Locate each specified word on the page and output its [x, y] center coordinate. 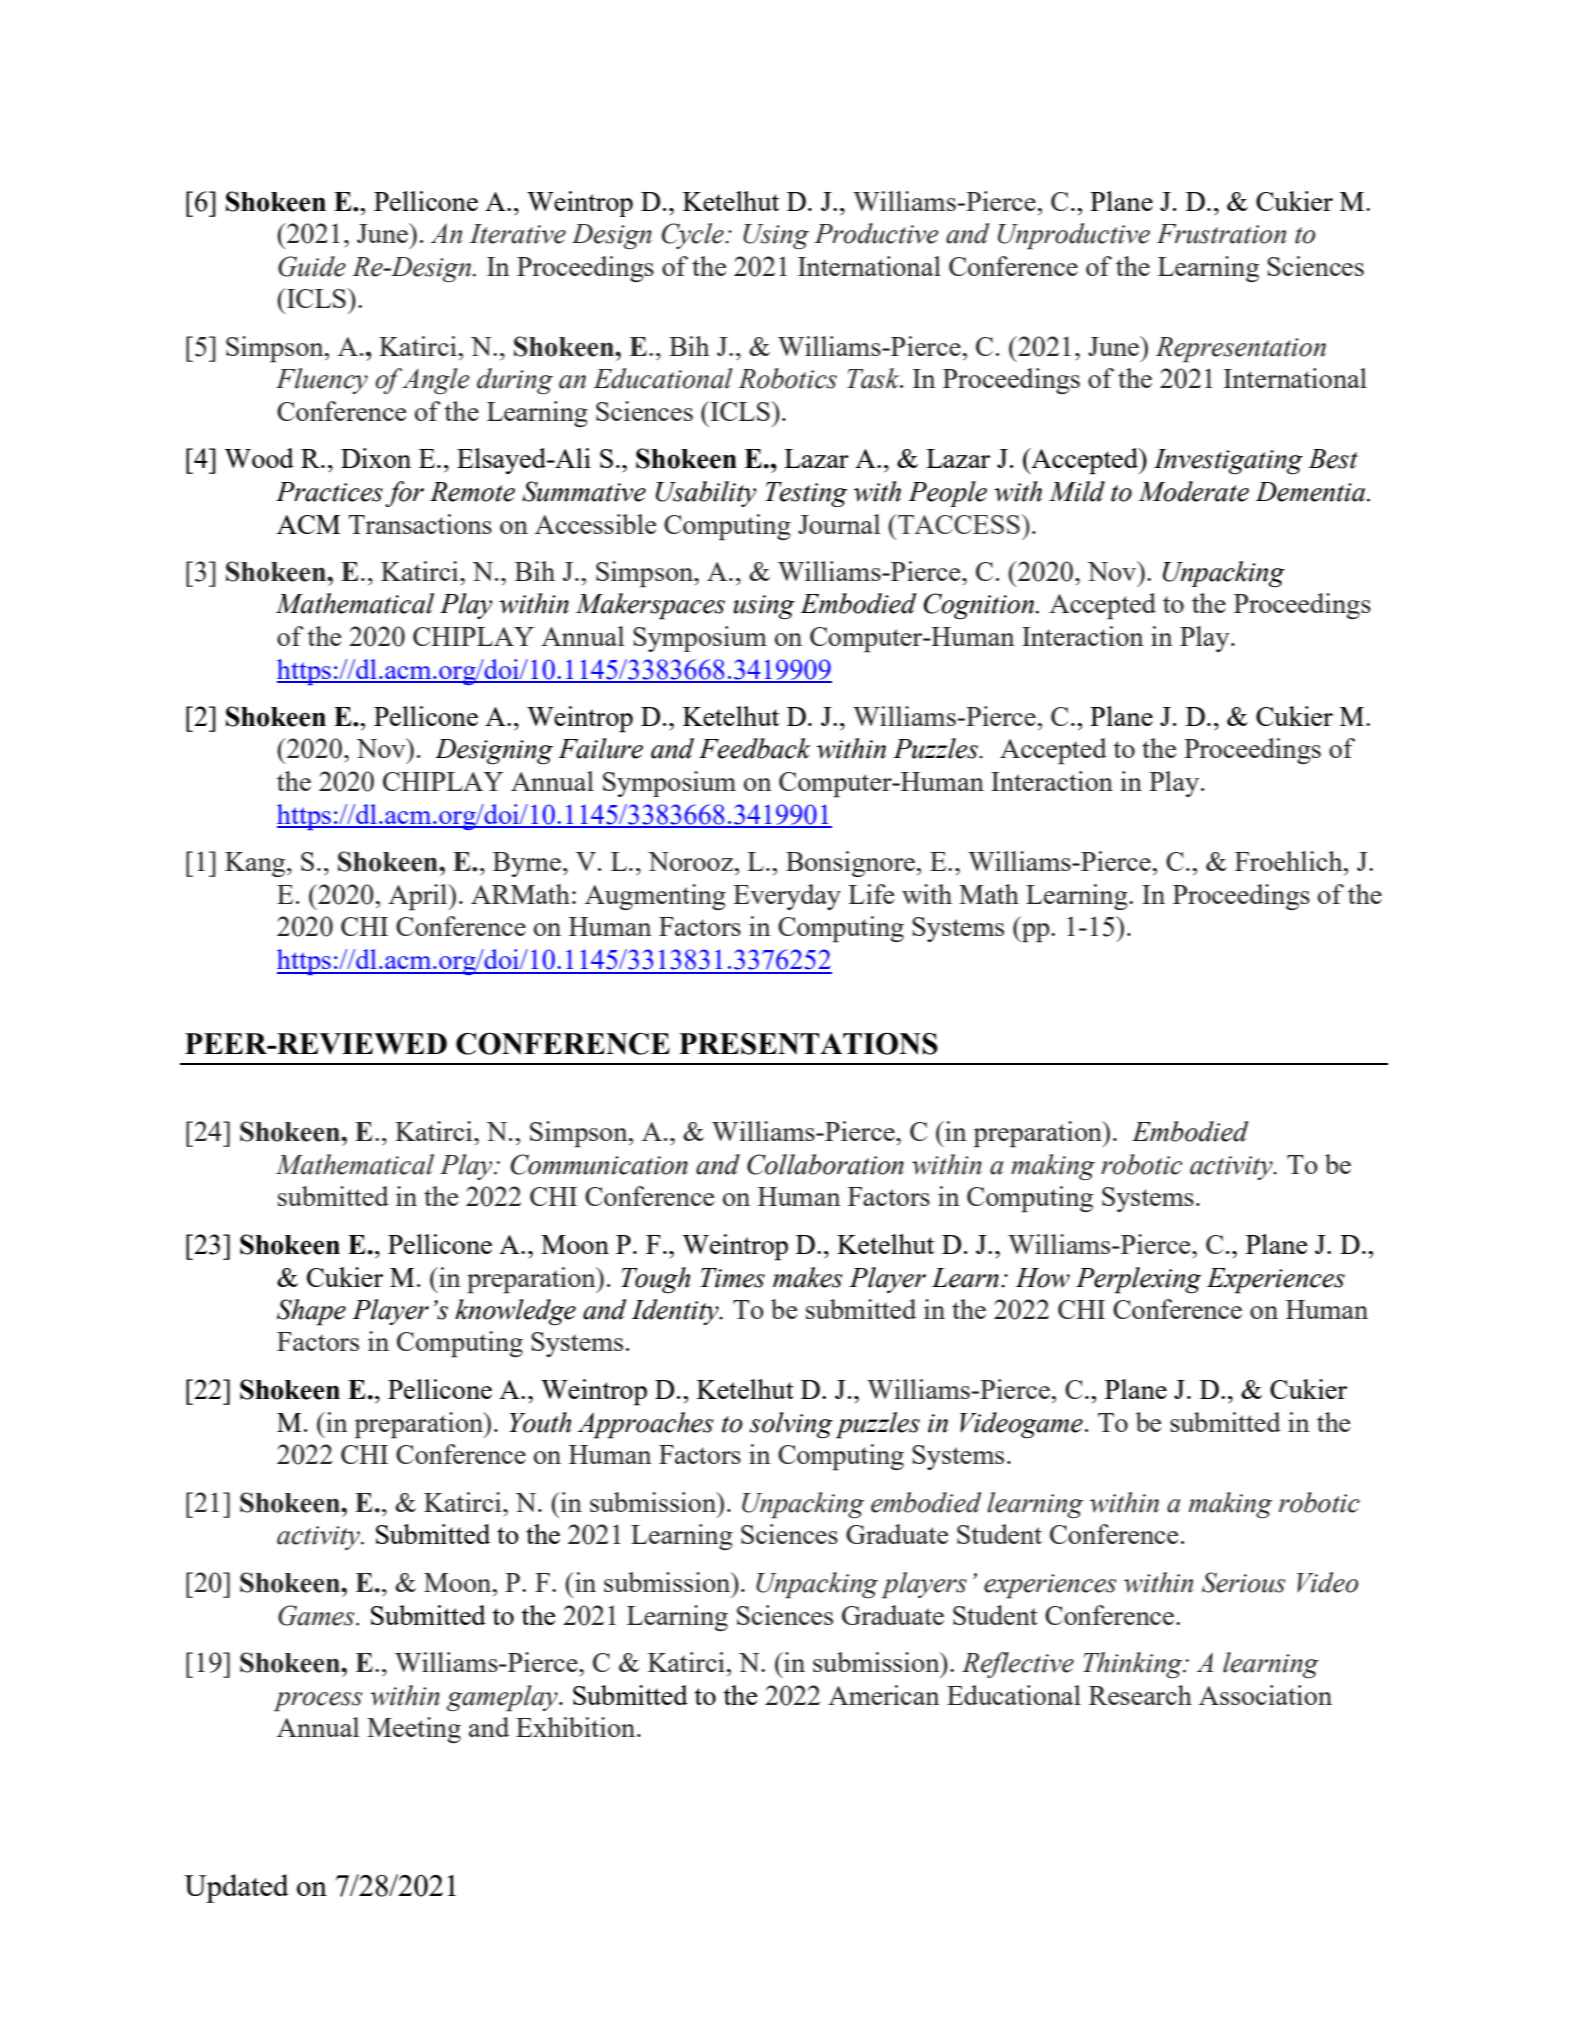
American [884, 1695]
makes [808, 1277]
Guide [312, 266]
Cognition [980, 606]
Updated [236, 1888]
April [419, 897]
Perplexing [1138, 1280]
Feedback [755, 748]
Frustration [1221, 234]
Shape [311, 1312]
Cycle [694, 236]
